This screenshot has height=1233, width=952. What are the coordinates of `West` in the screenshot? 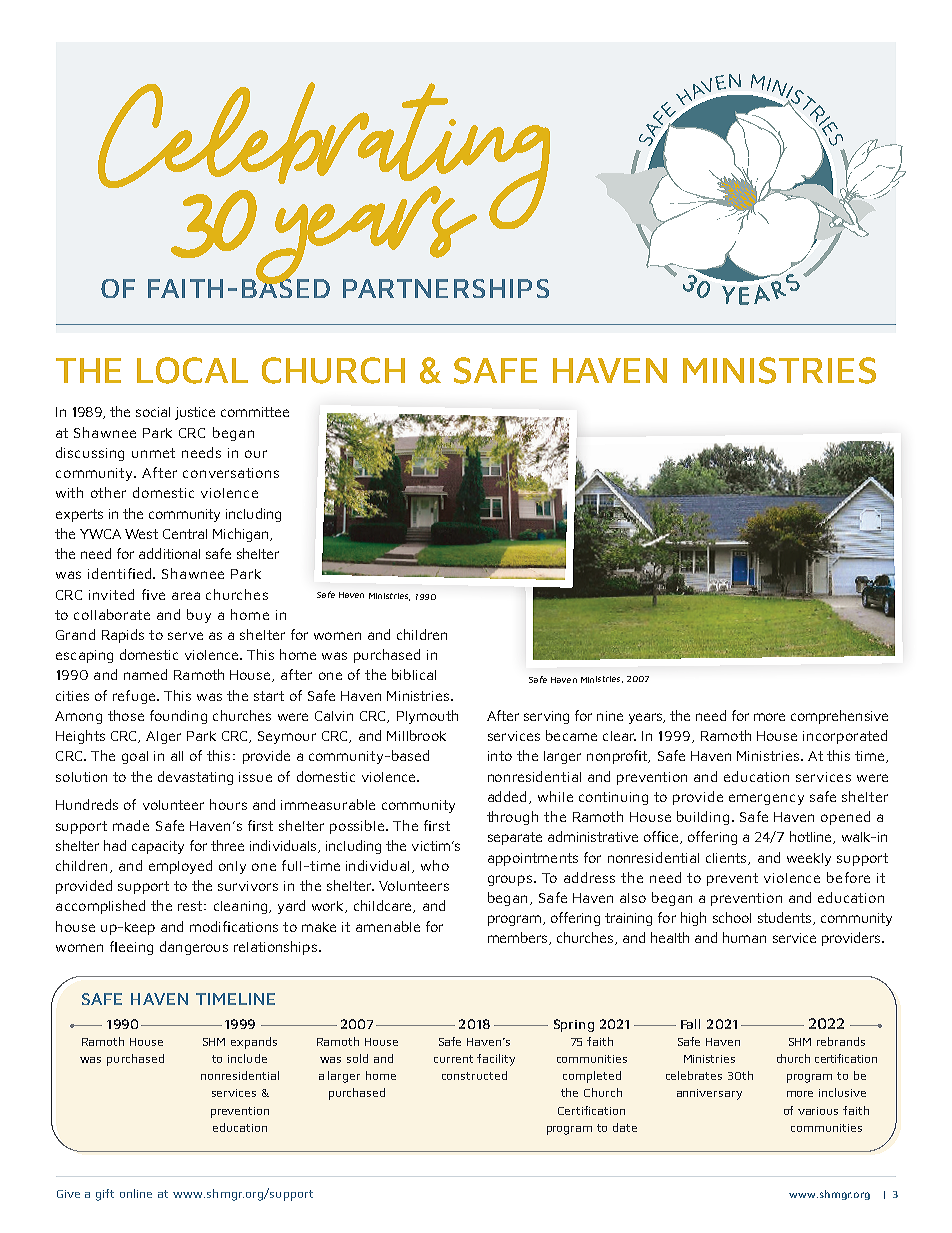 It's located at (141, 534).
